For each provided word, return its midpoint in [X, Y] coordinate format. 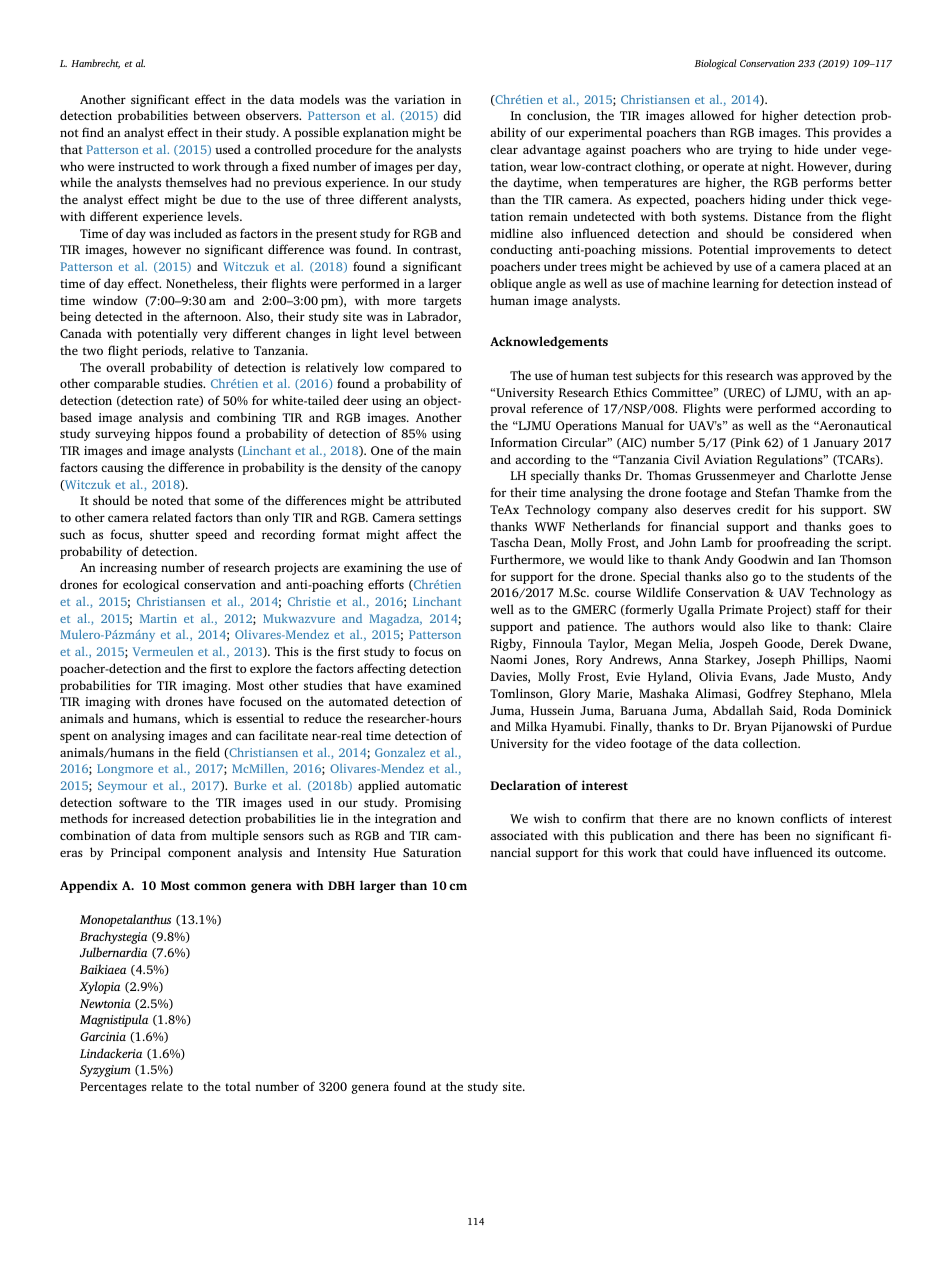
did [452, 115]
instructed [146, 166]
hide [806, 149]
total [238, 1086]
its [824, 852]
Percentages [113, 1088]
